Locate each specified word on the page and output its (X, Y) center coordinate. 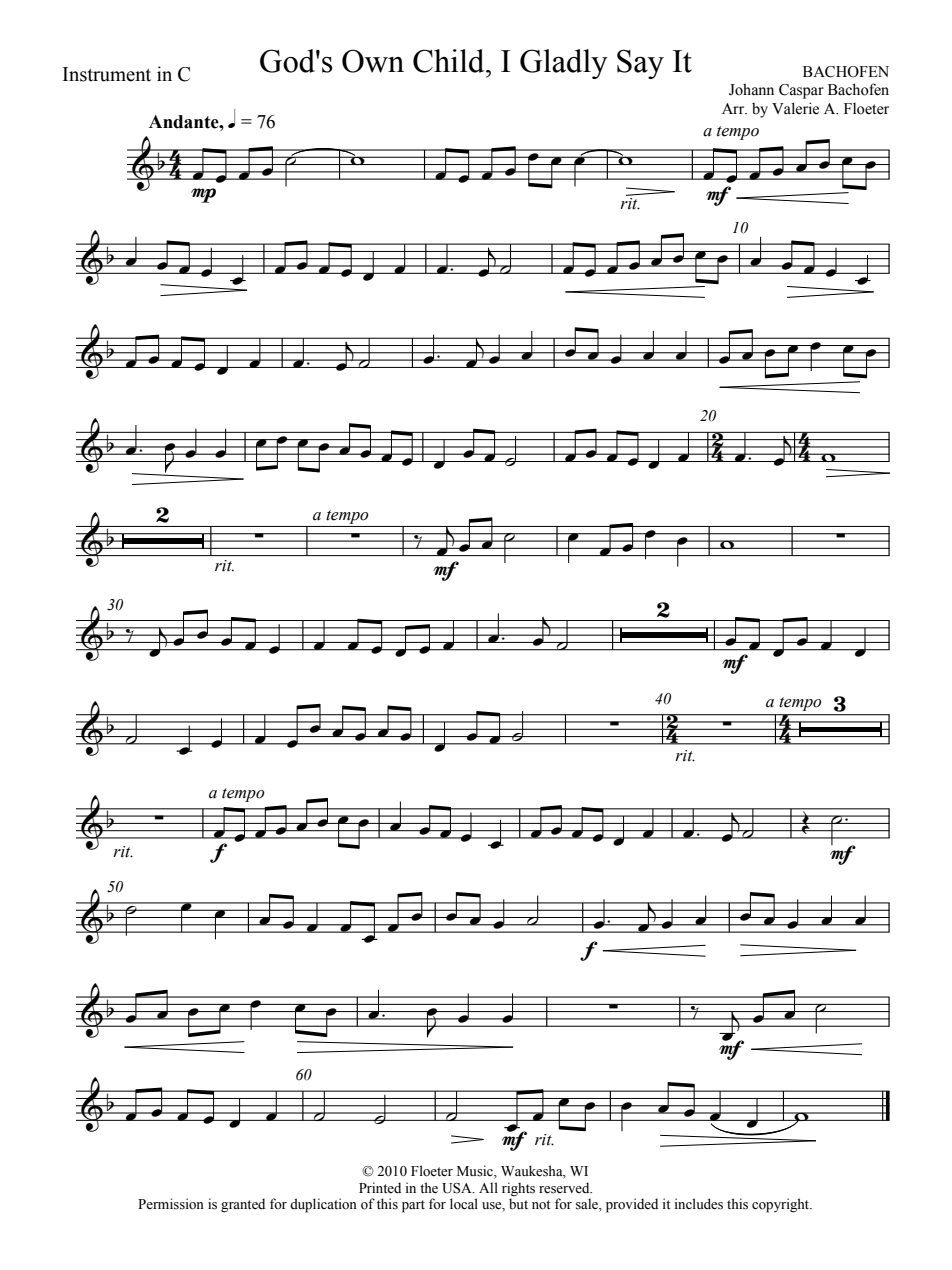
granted (243, 1205)
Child (450, 61)
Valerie (795, 108)
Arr (734, 108)
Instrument (107, 74)
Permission (171, 1204)
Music (476, 1171)
